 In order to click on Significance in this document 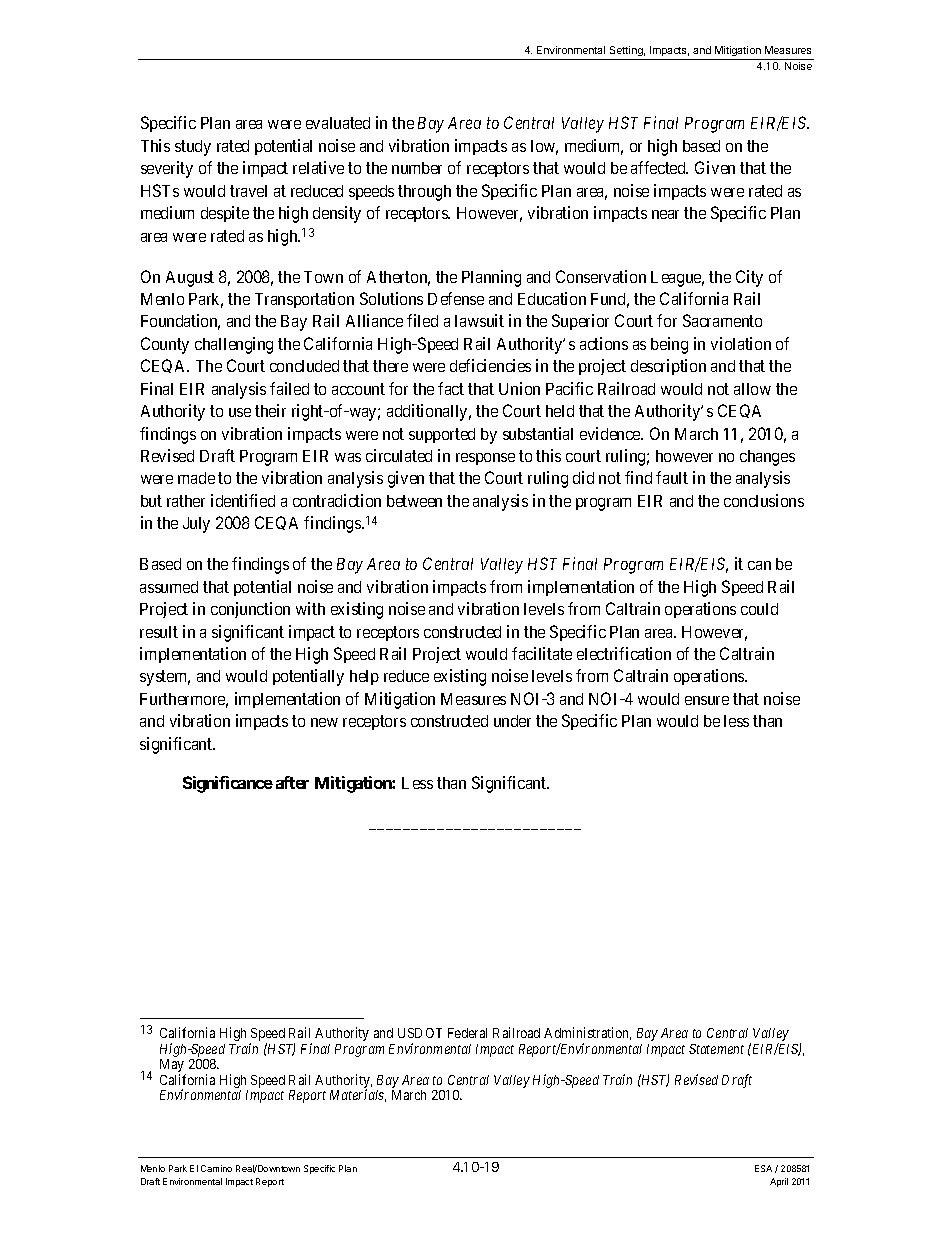, I will do `click(228, 784)`.
